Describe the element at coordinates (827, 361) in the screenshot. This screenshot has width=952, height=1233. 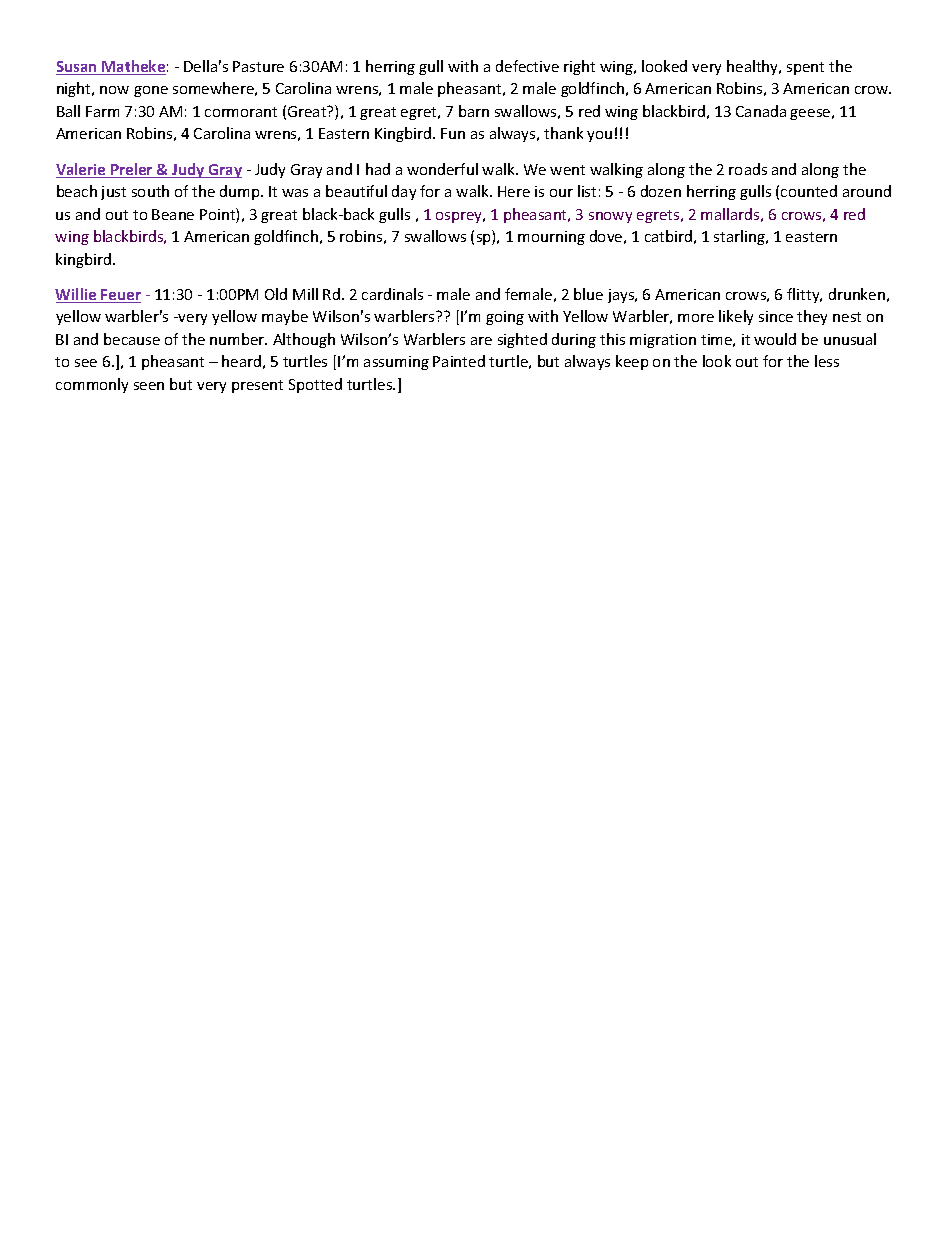
I see `less` at that location.
